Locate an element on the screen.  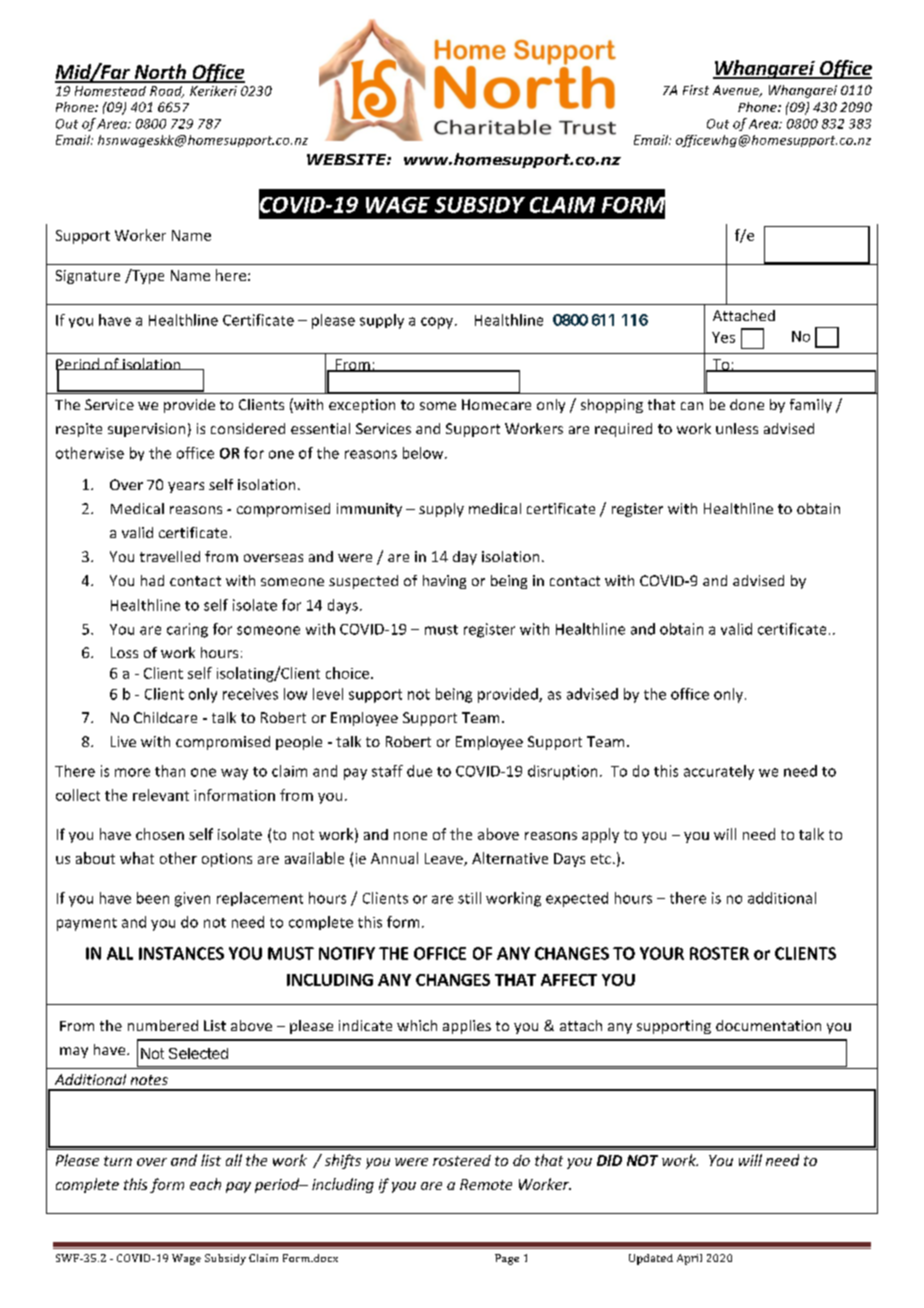
First is located at coordinates (696, 90).
